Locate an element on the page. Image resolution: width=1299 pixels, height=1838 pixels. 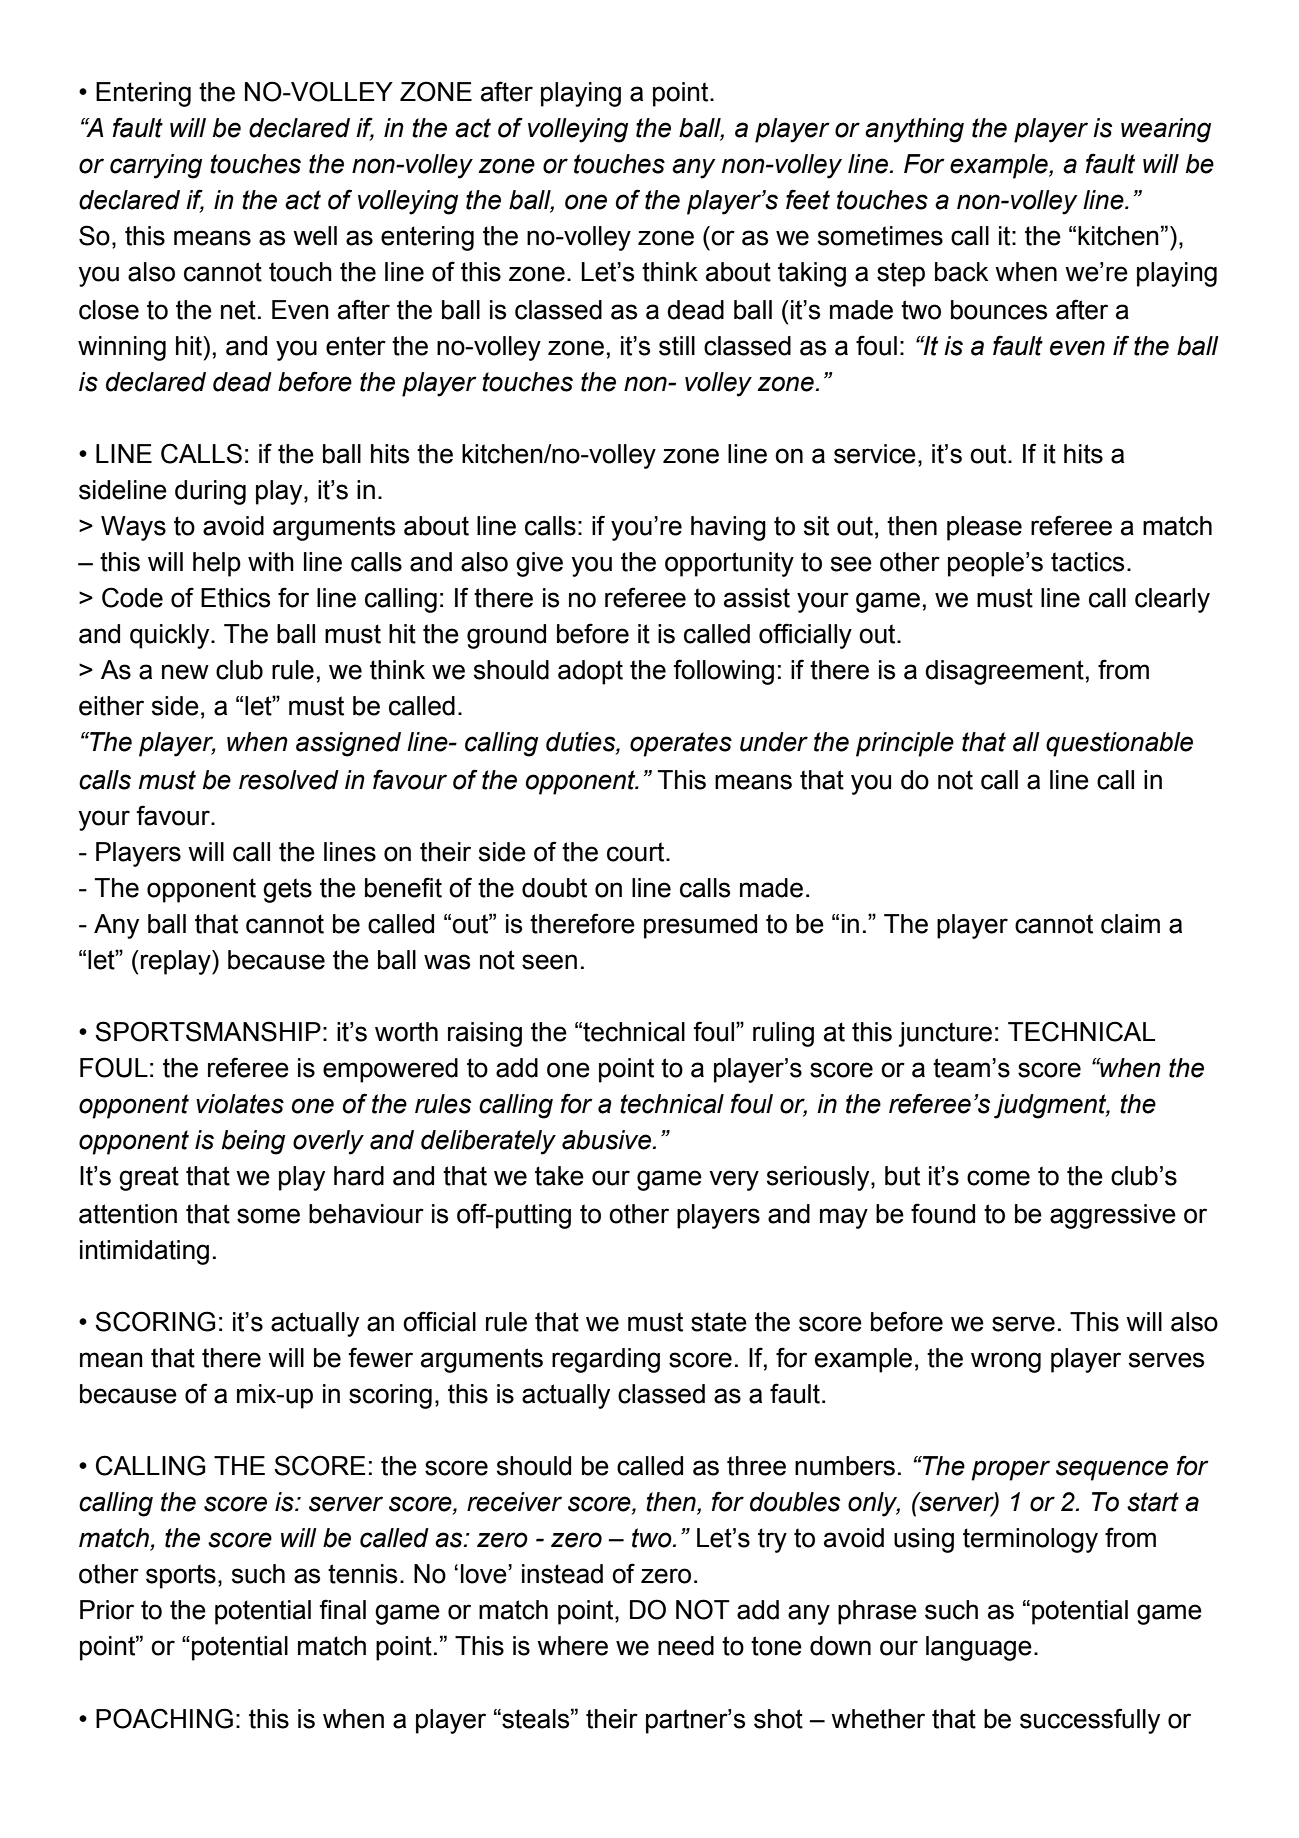
need is located at coordinates (686, 1646).
